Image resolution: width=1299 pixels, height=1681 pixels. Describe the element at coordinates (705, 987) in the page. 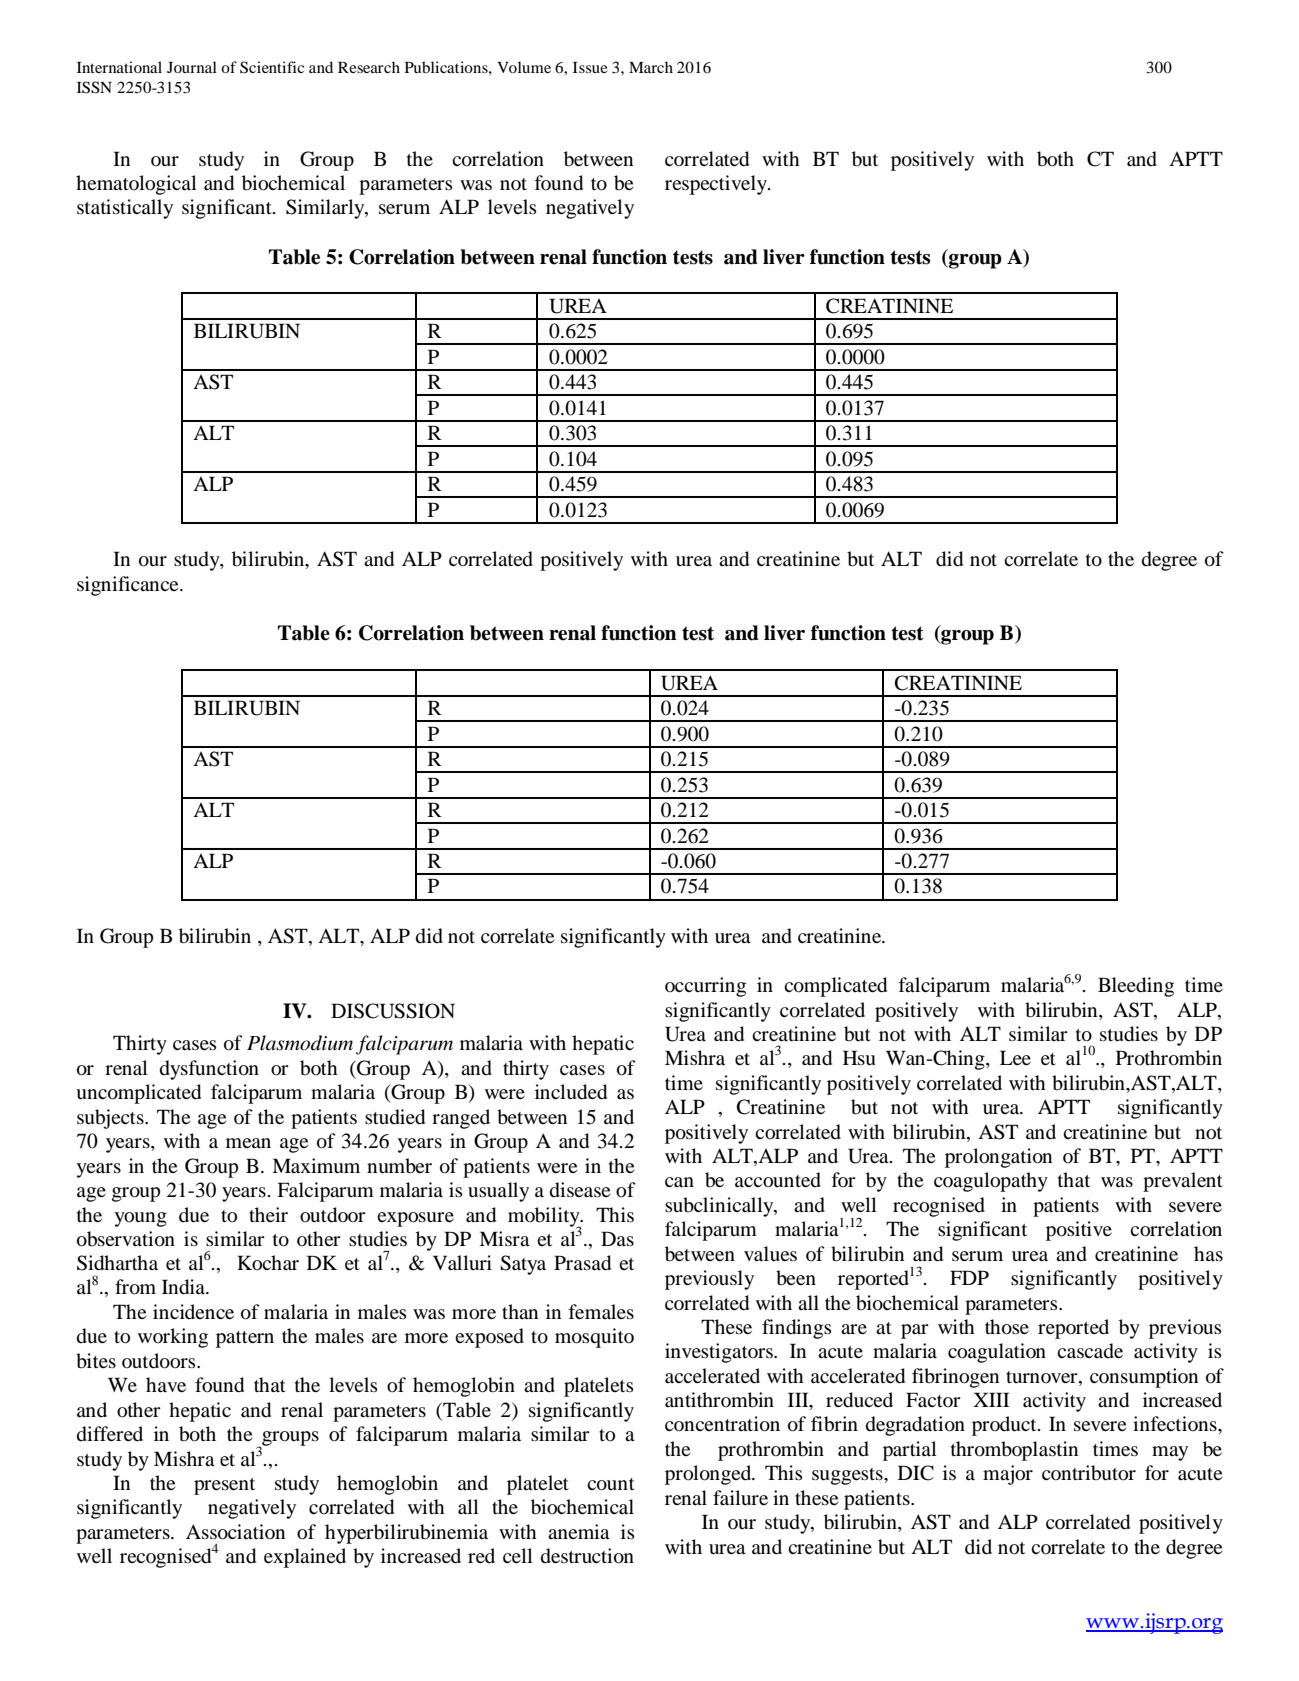

I see `occurring` at that location.
